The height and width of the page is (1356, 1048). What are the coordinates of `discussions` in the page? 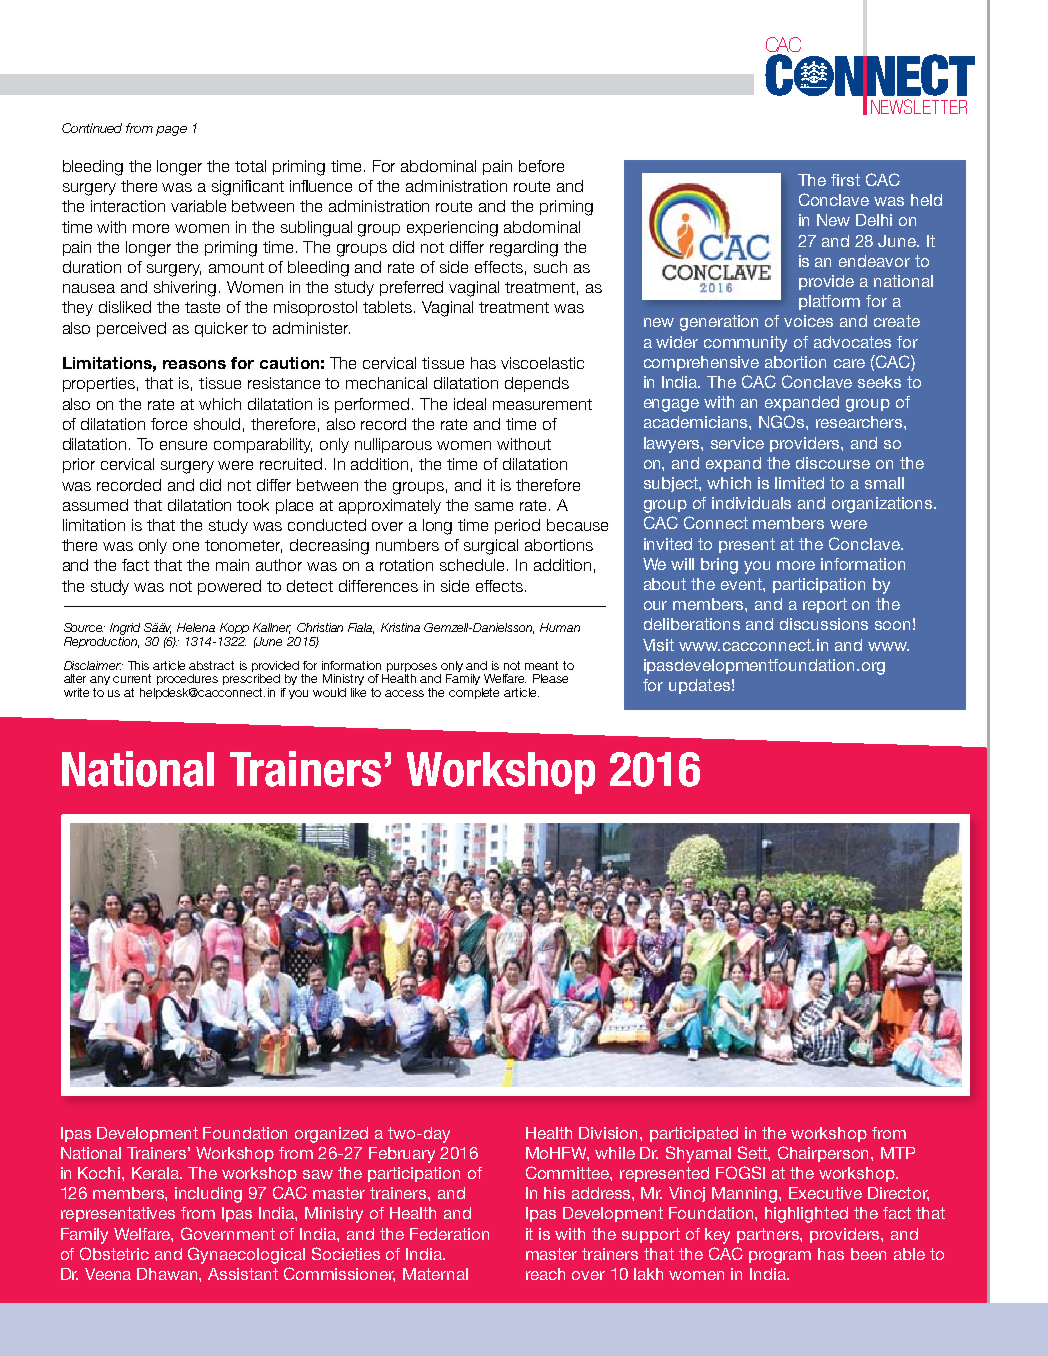 It's located at (824, 624).
